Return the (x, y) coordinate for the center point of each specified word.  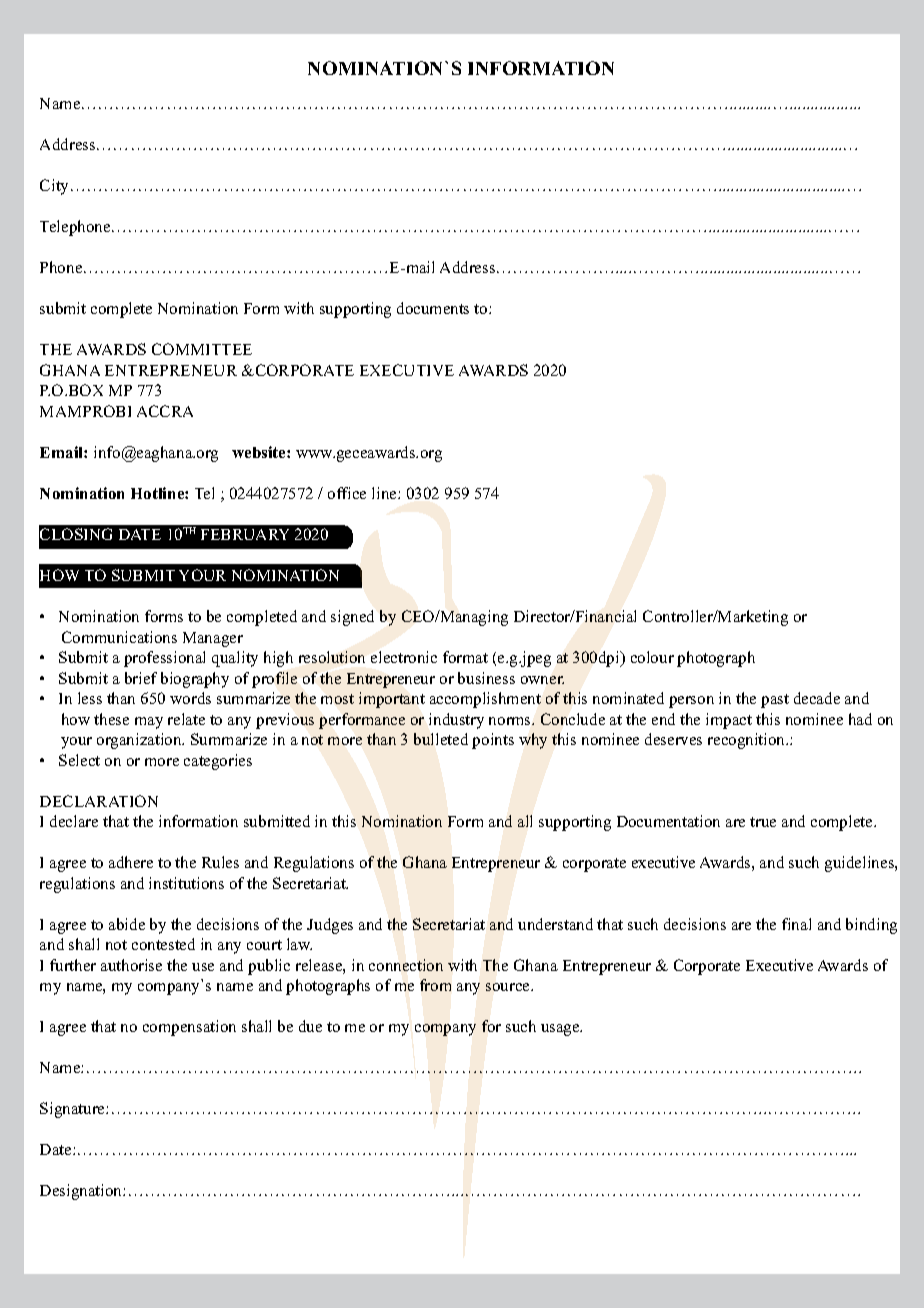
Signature (73, 1110)
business (486, 678)
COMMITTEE (202, 349)
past (775, 701)
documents (433, 308)
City (56, 187)
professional (164, 659)
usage (561, 1030)
